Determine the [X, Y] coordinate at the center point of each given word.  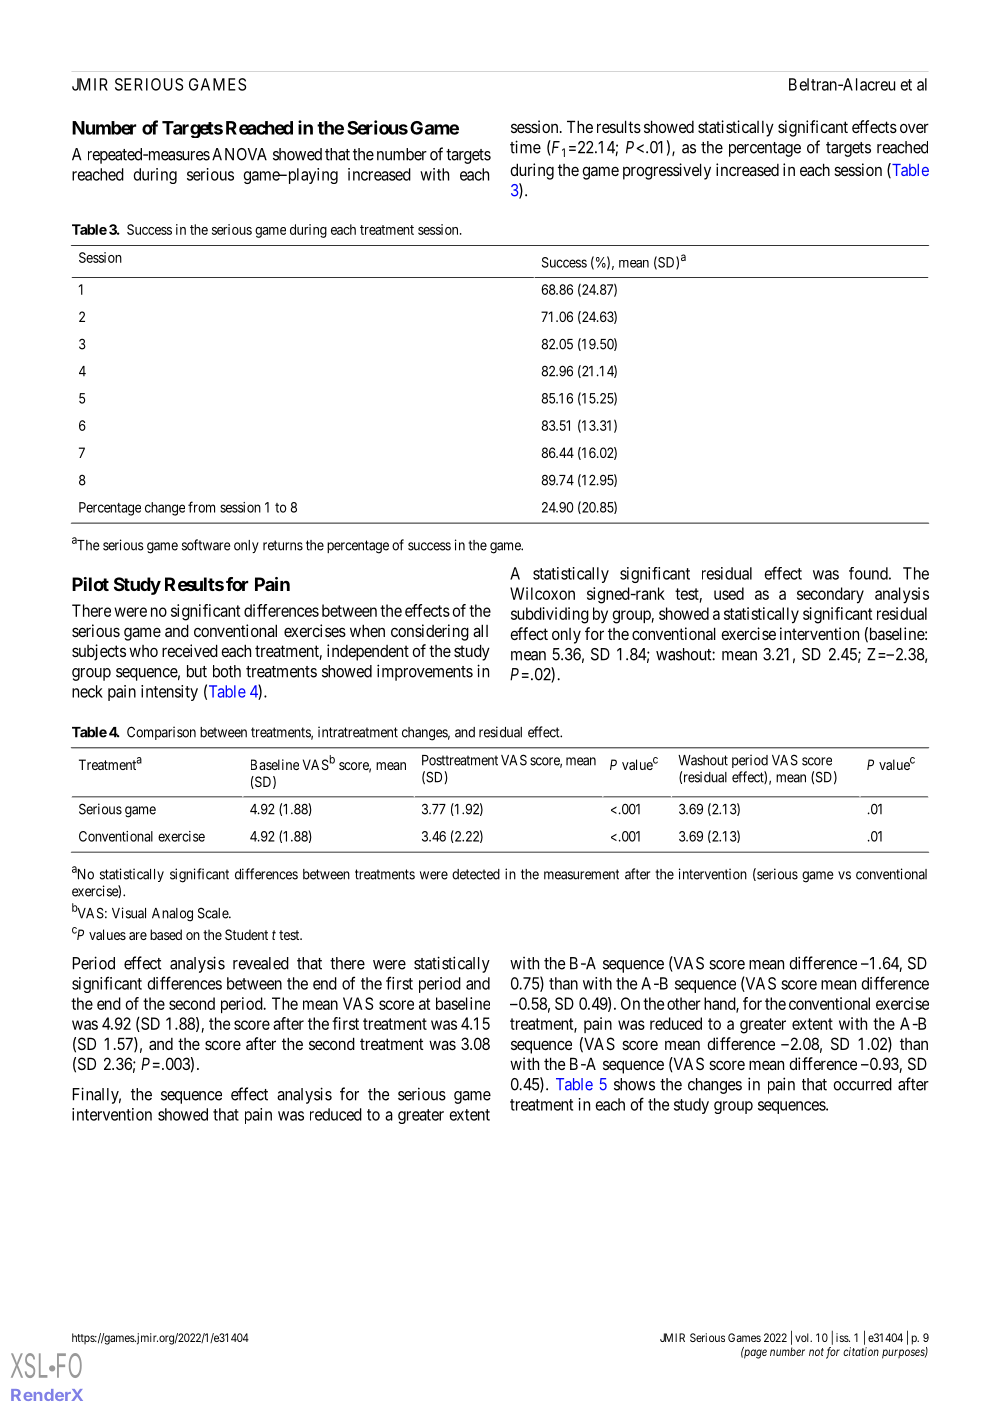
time [525, 147]
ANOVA [239, 154]
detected [476, 874]
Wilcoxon [542, 593]
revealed [261, 963]
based [166, 934]
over [914, 128]
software [206, 545]
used [729, 593]
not [816, 1352]
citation [861, 1351]
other [684, 1003]
